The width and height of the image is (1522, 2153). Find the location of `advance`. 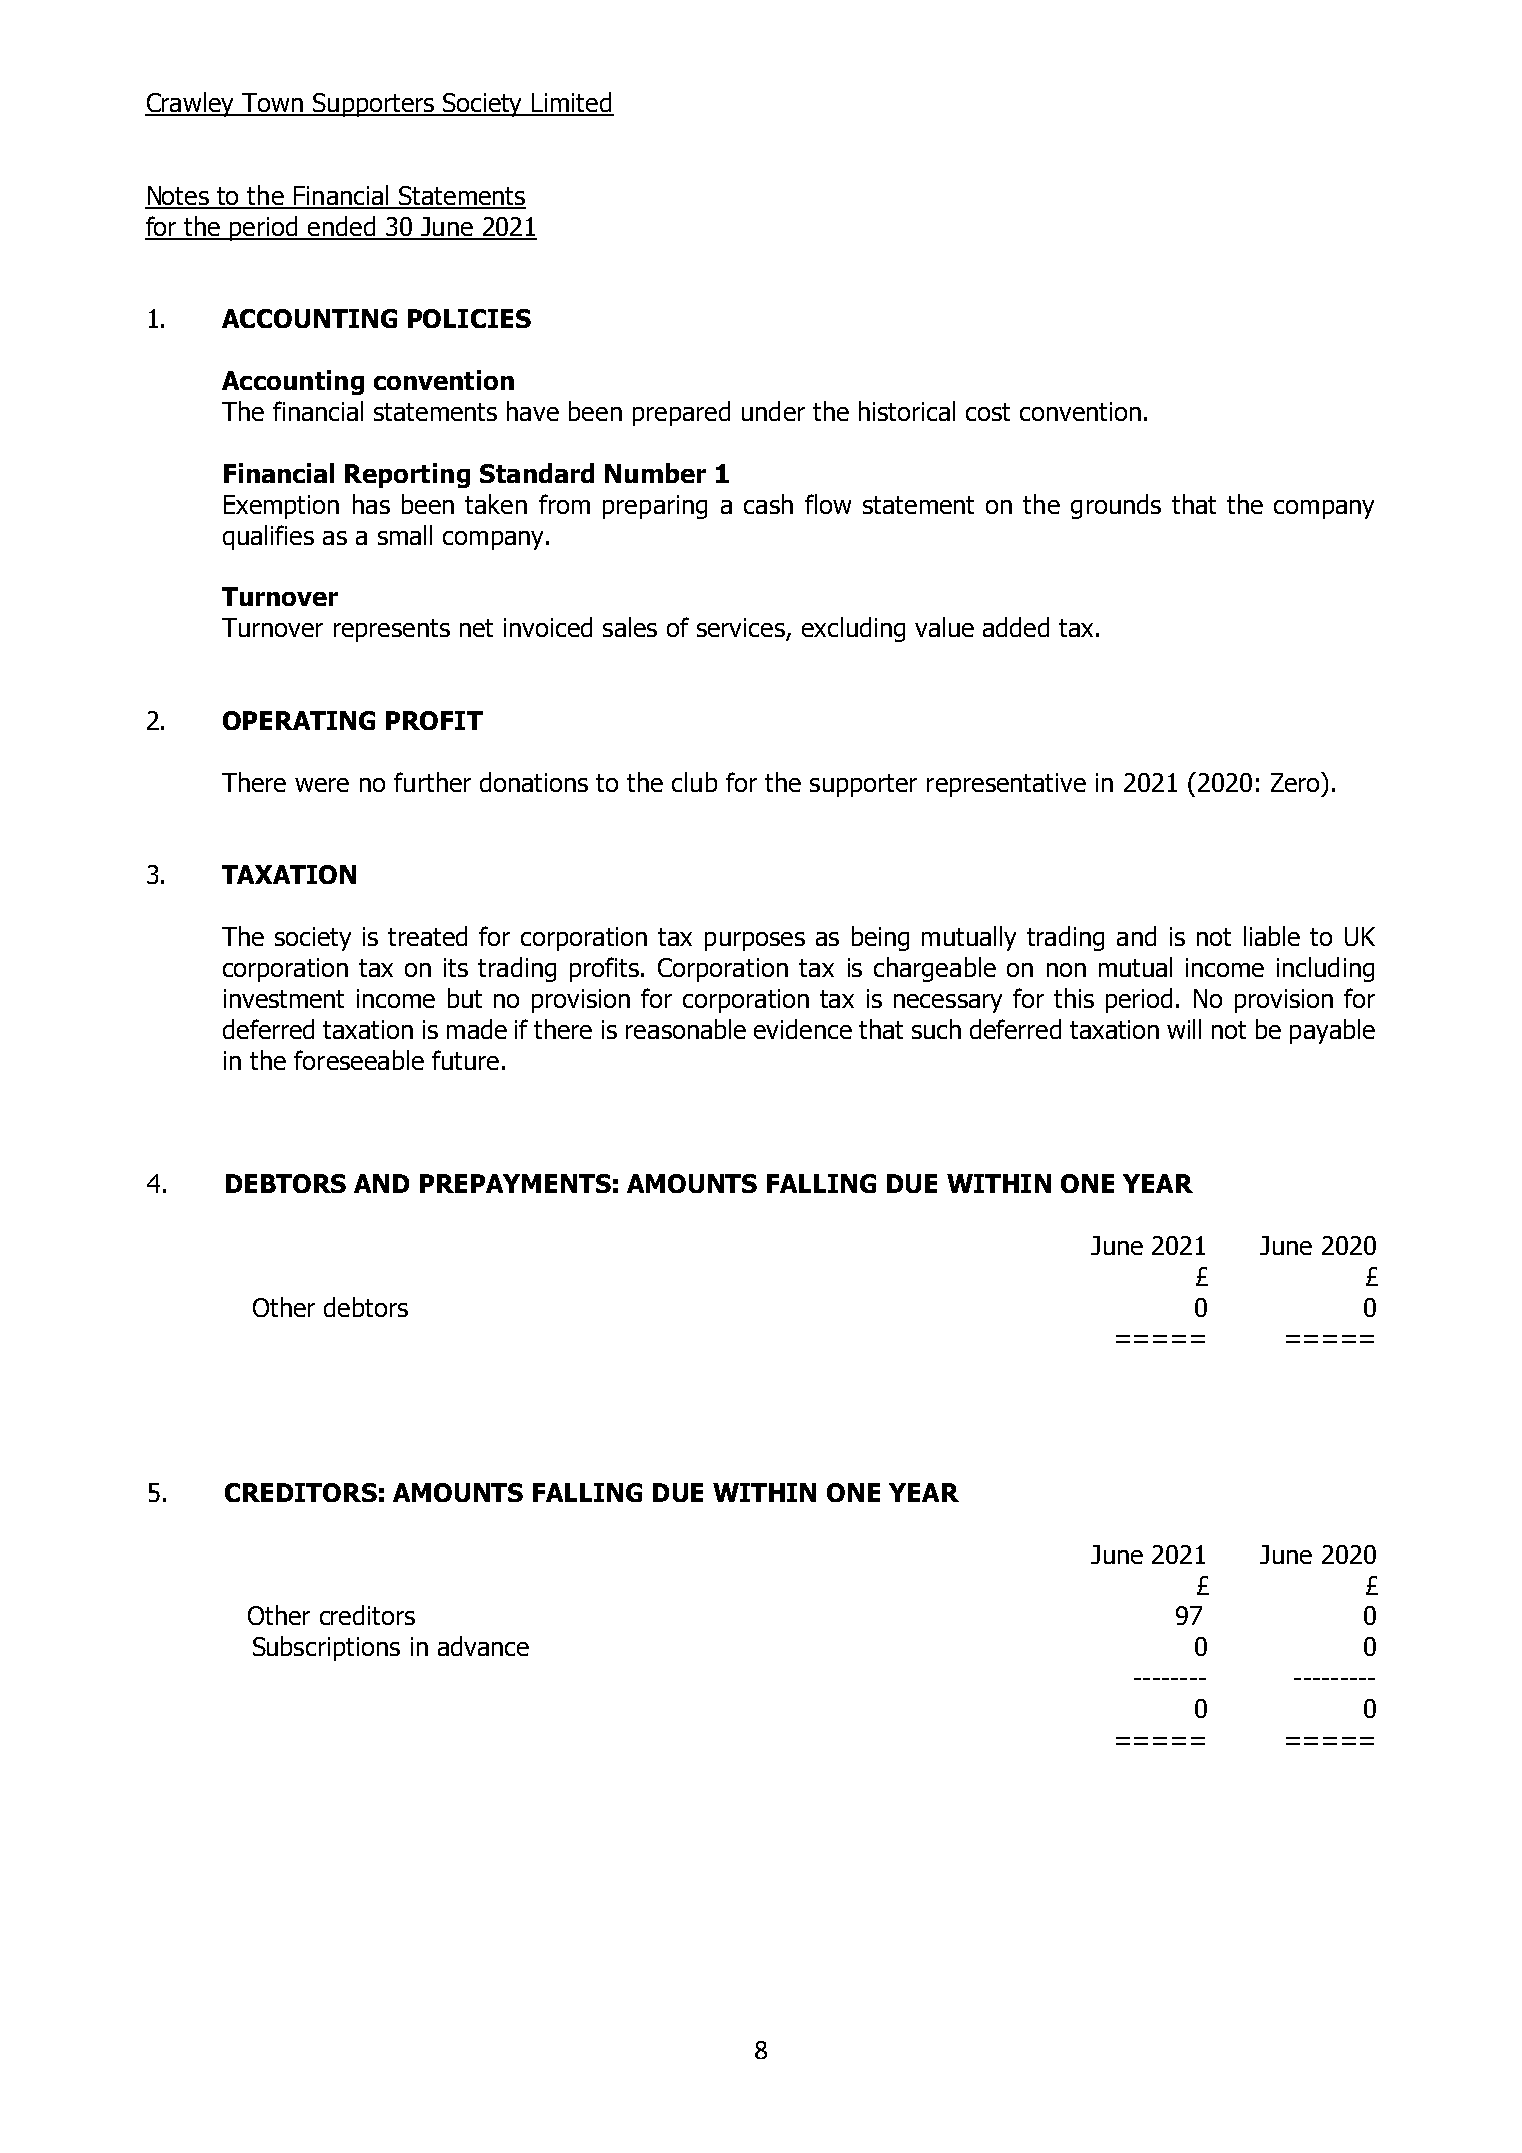

advance is located at coordinates (483, 1646).
